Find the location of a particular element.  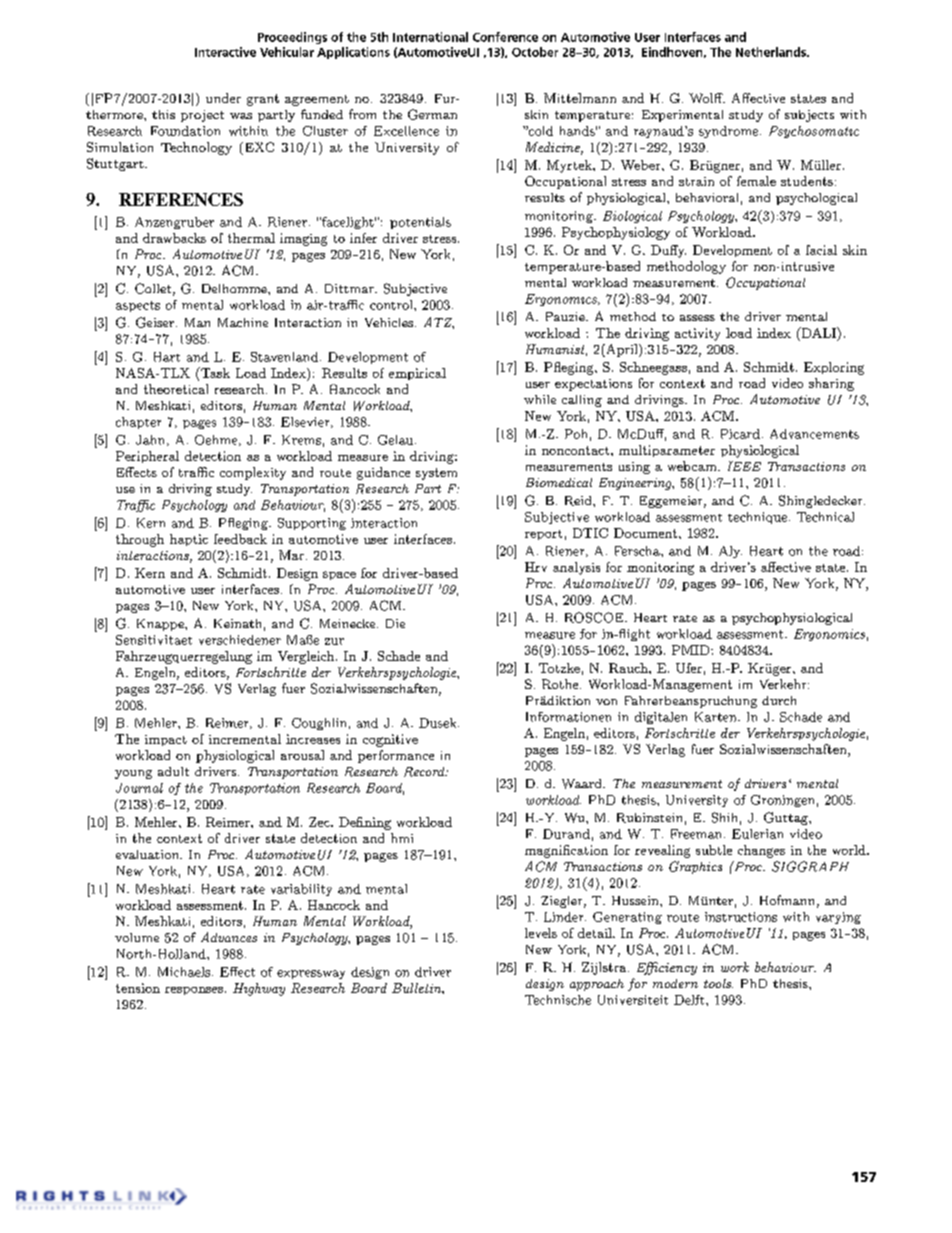

impact is located at coordinates (166, 740).
